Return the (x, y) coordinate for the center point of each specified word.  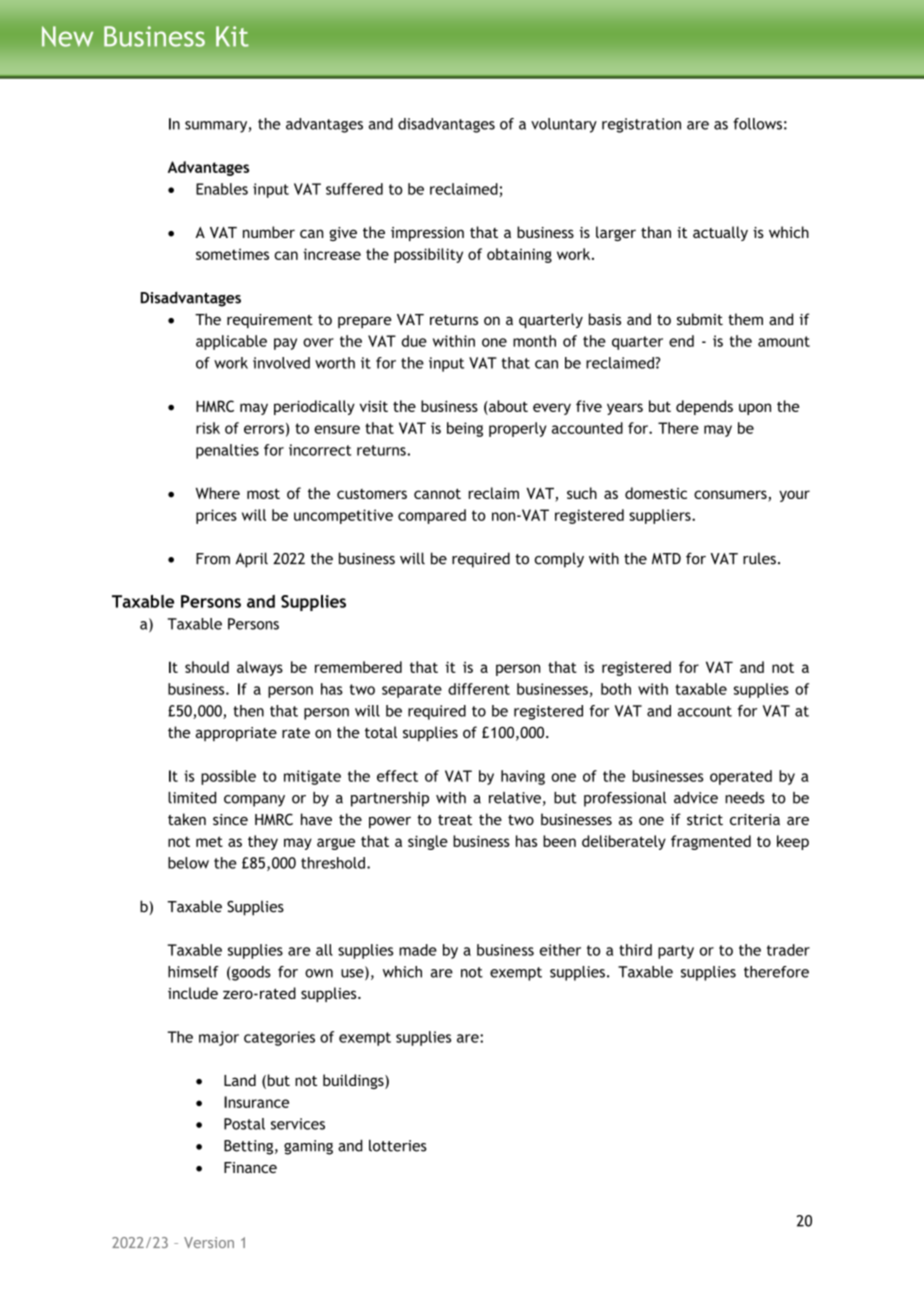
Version (209, 1242)
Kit (232, 36)
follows (757, 124)
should (207, 667)
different (479, 689)
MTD (666, 558)
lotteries (398, 1146)
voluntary (564, 125)
